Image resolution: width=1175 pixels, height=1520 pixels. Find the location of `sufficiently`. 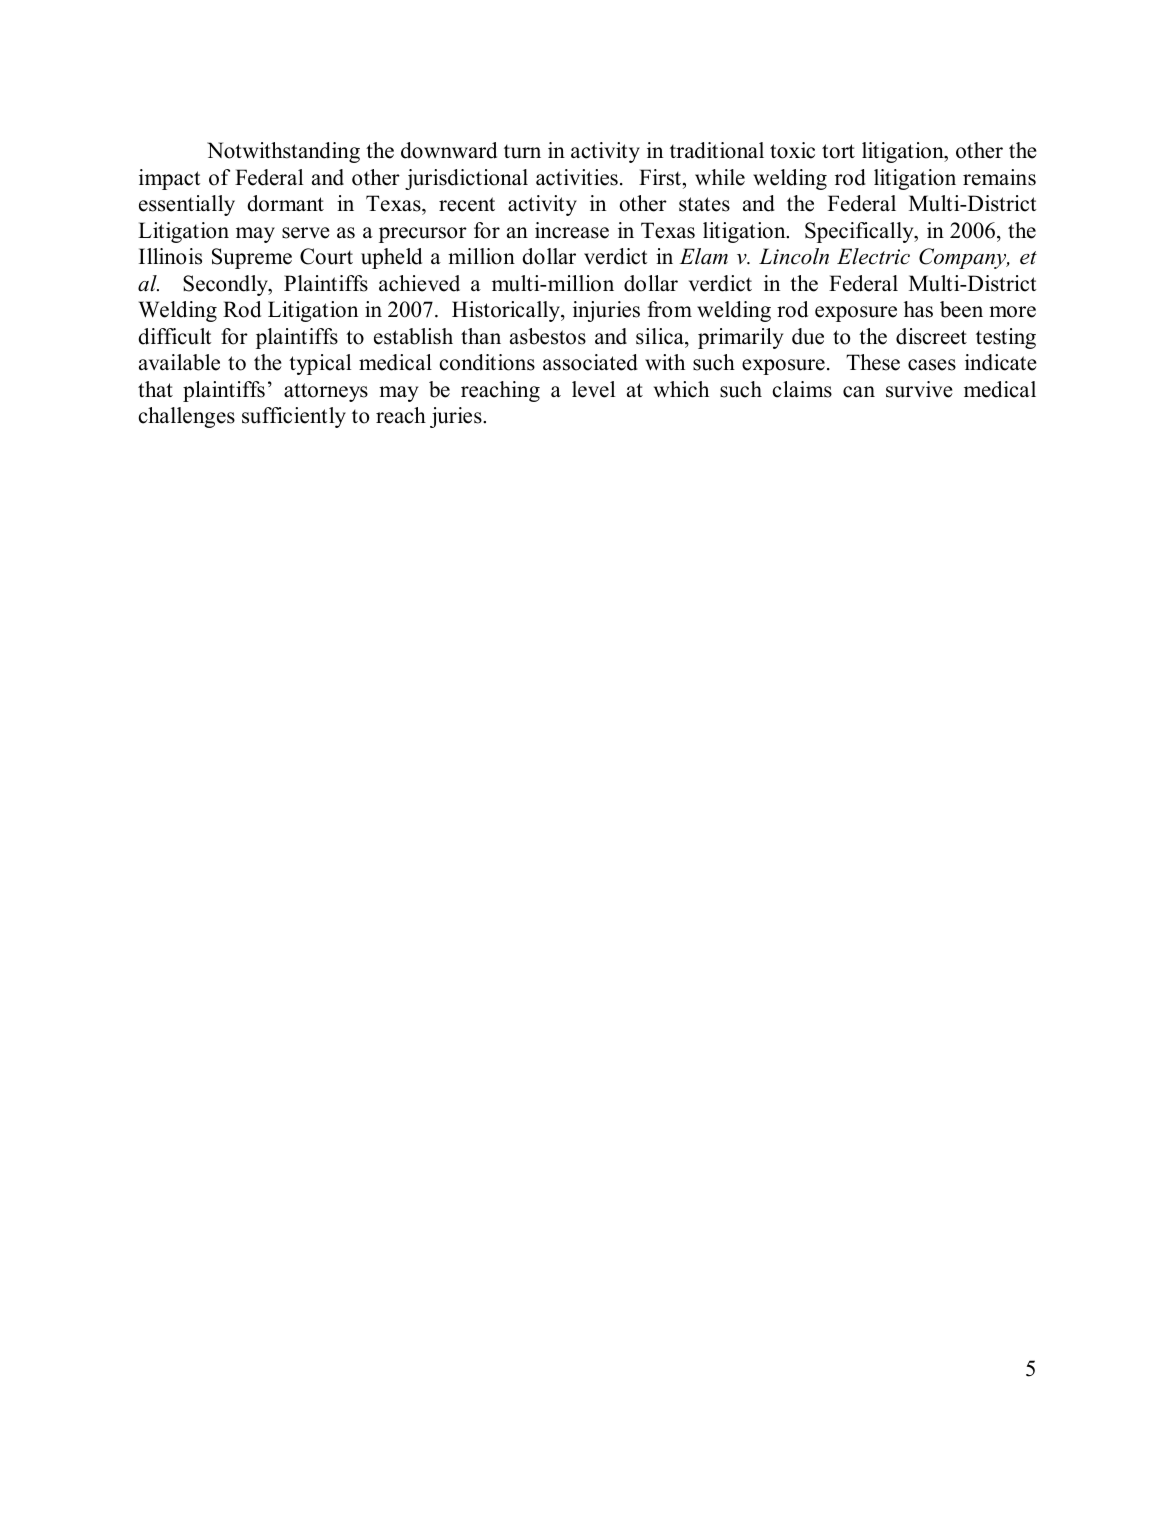

sufficiently is located at coordinates (294, 417).
